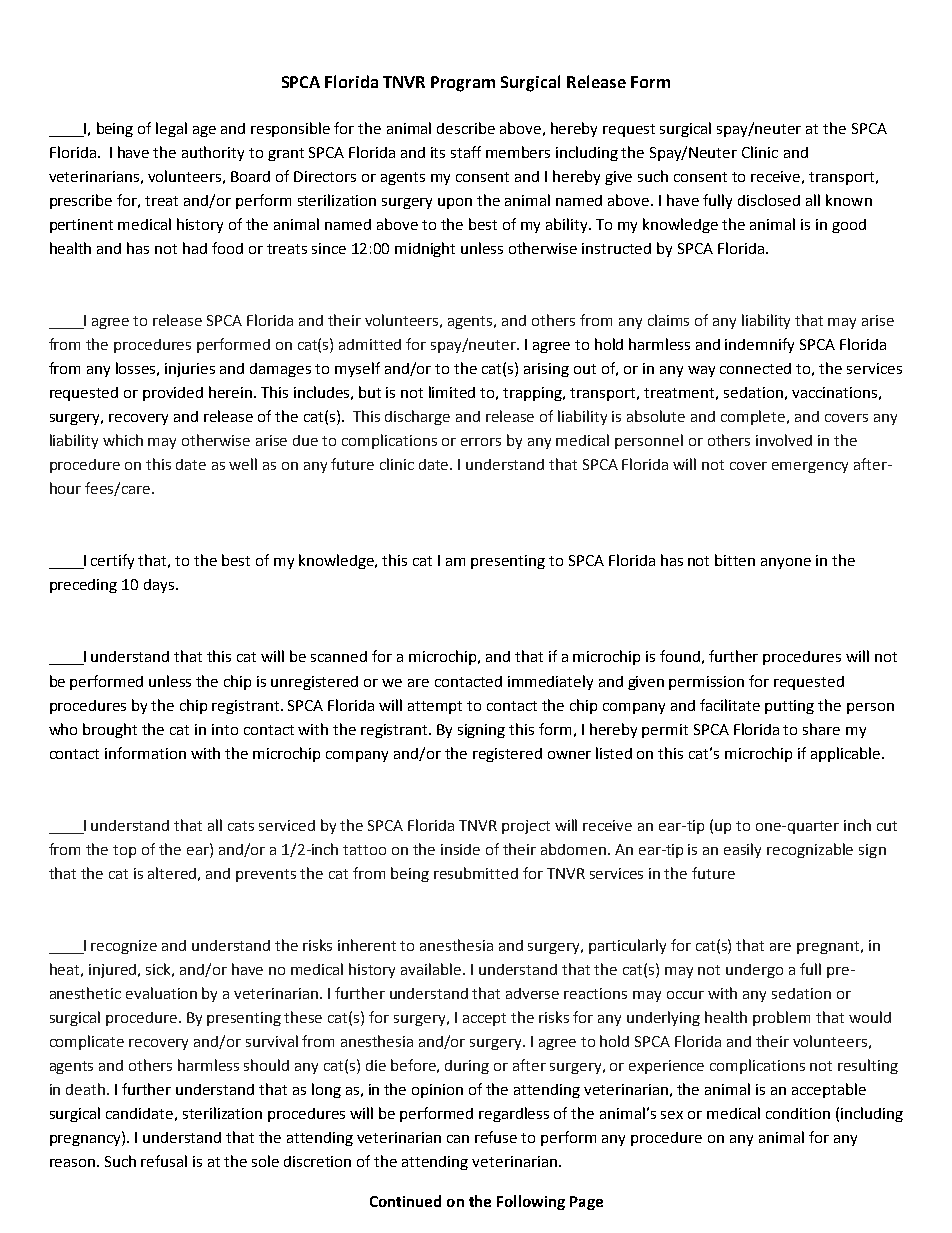 This document has height=1233, width=952. I want to click on limited, so click(452, 392).
